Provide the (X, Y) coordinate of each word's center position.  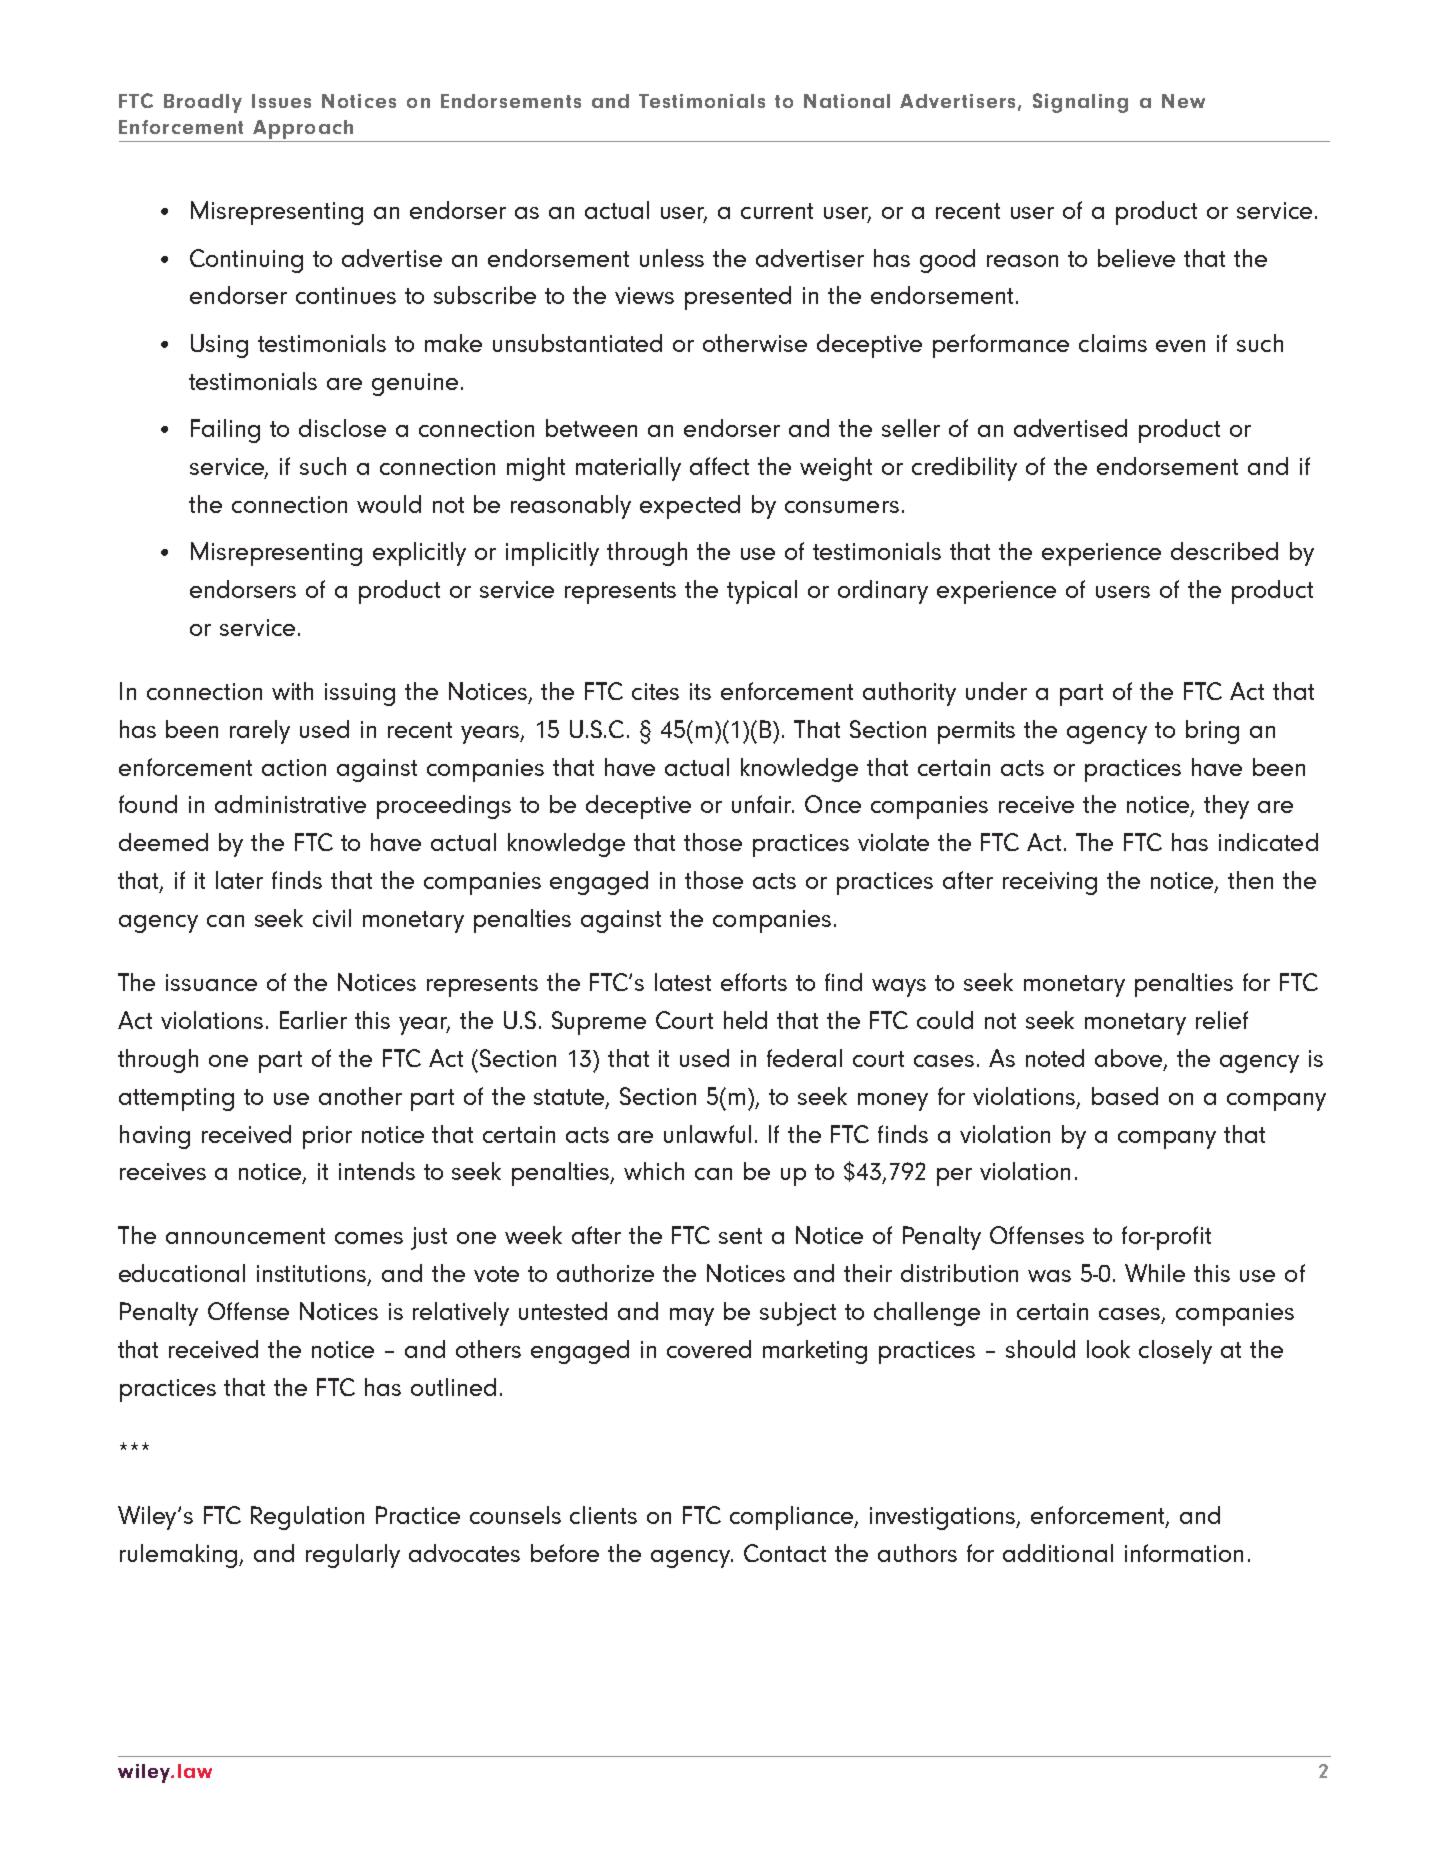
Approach (303, 129)
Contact (785, 1553)
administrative (290, 804)
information (1184, 1553)
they (1226, 807)
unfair (763, 804)
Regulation (307, 1518)
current (777, 211)
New (1183, 101)
